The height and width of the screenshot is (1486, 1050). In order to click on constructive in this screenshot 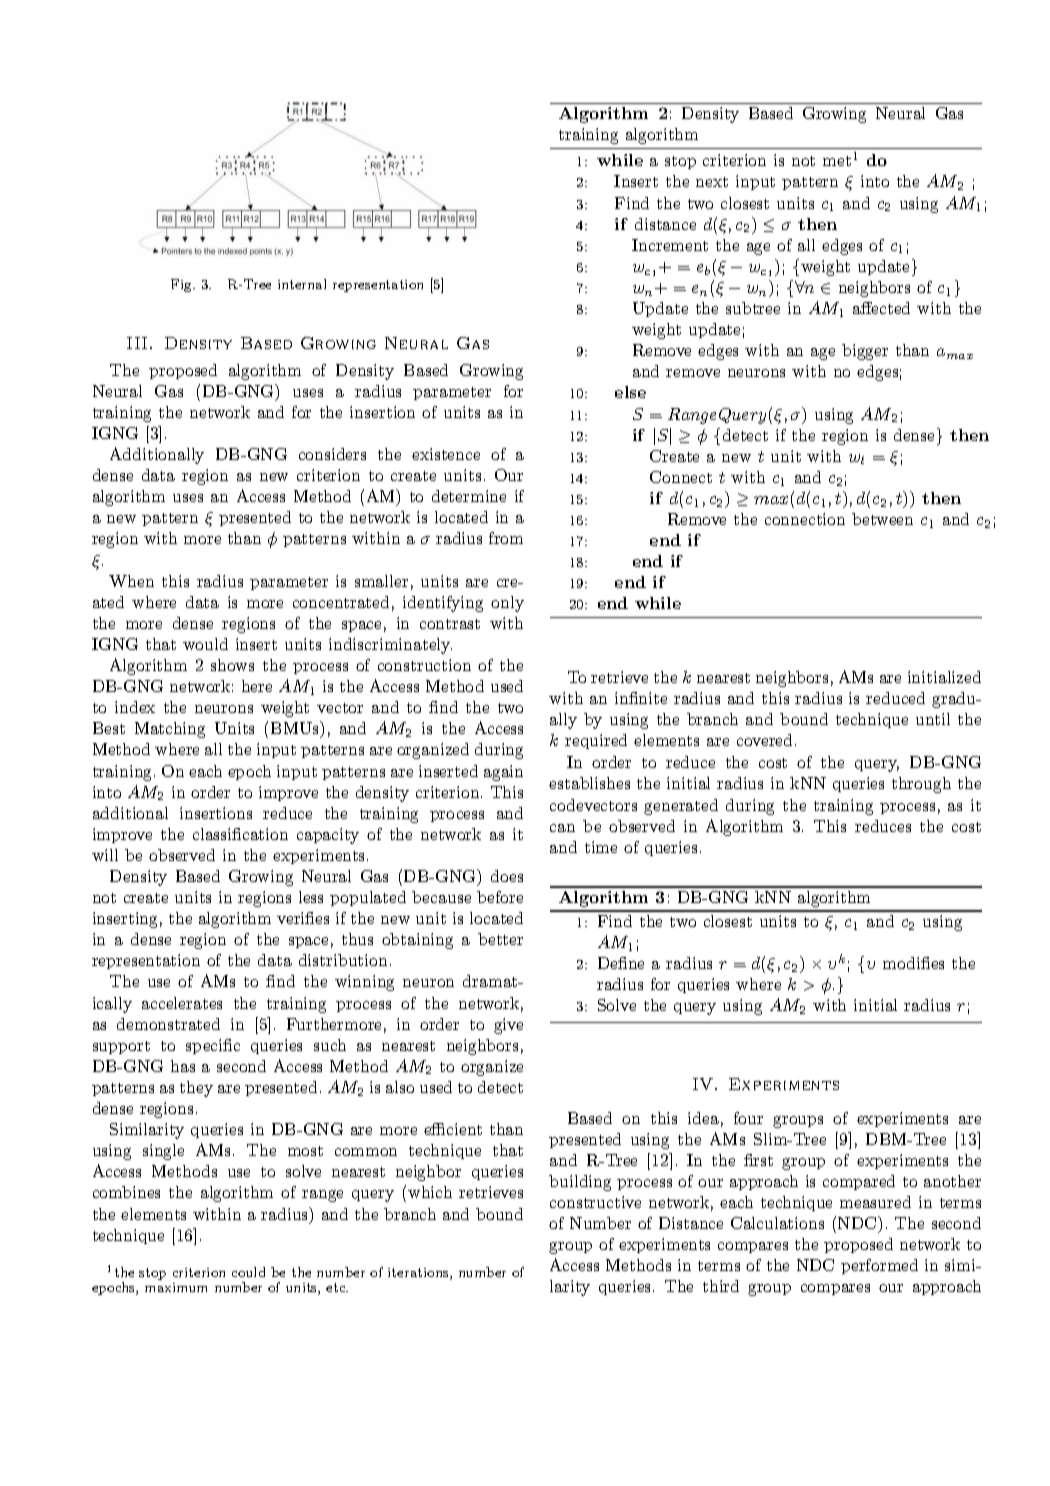, I will do `click(595, 1202)`.
